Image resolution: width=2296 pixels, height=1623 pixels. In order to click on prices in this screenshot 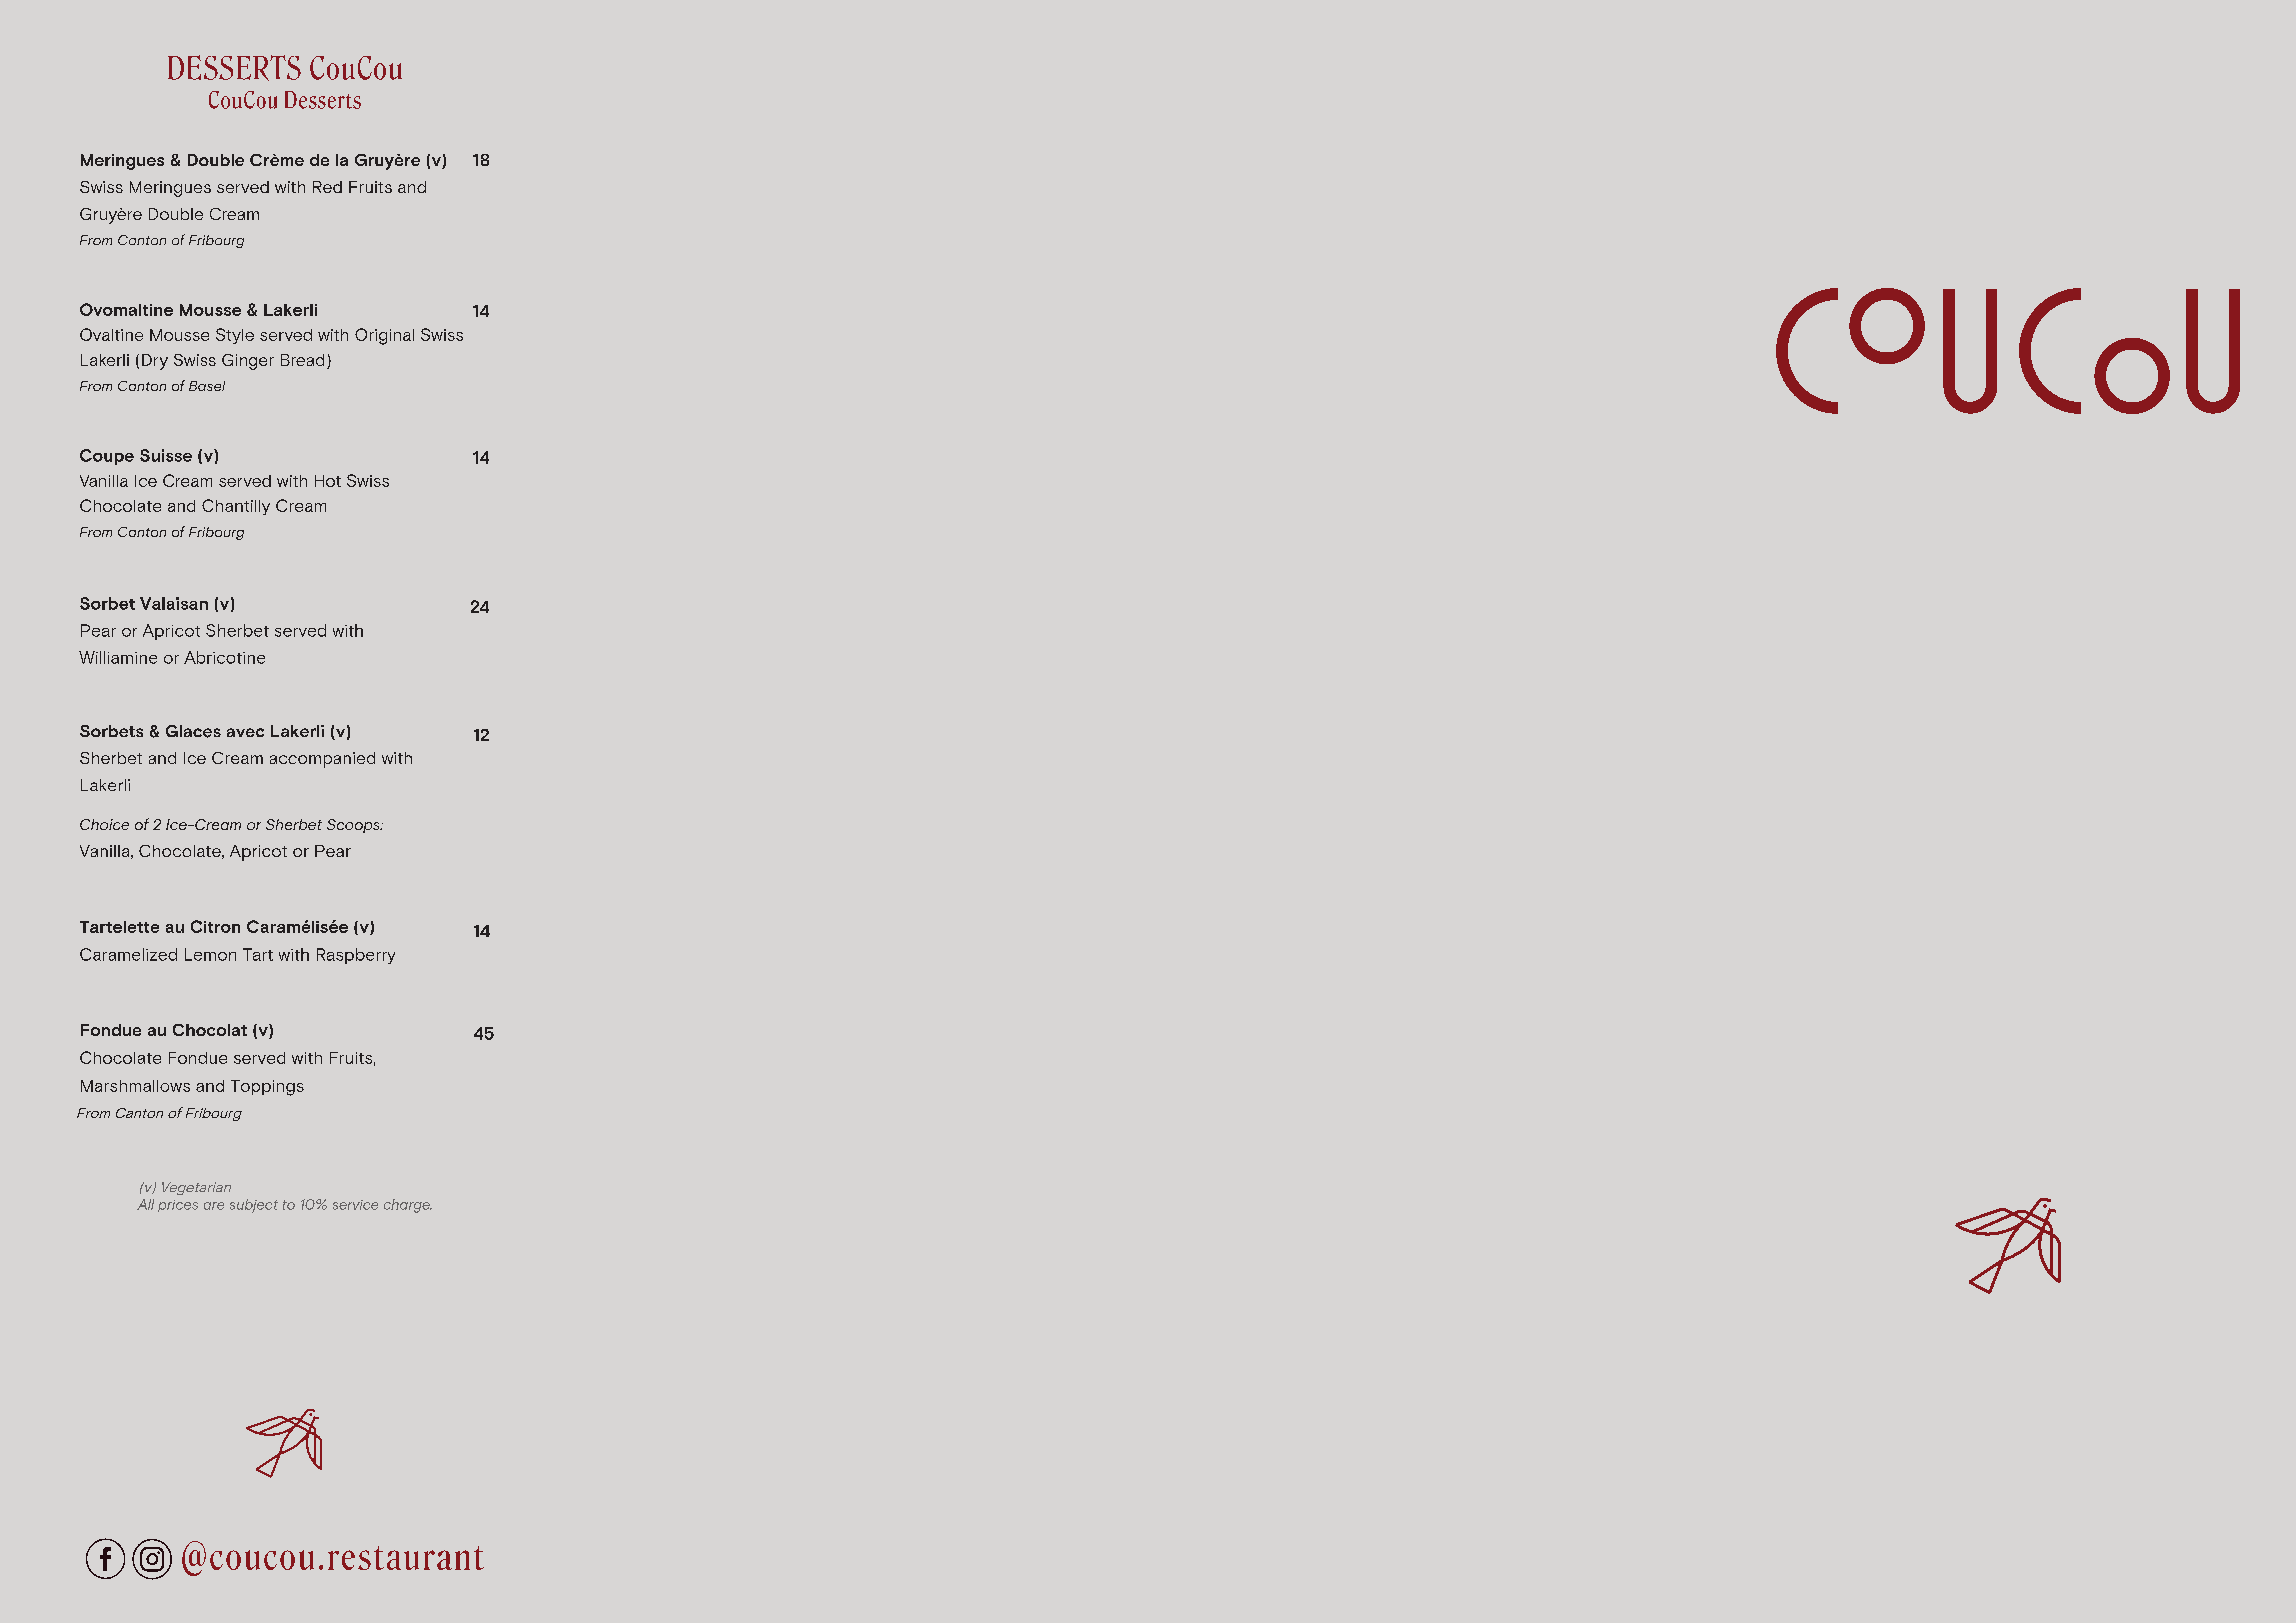, I will do `click(178, 1206)`.
